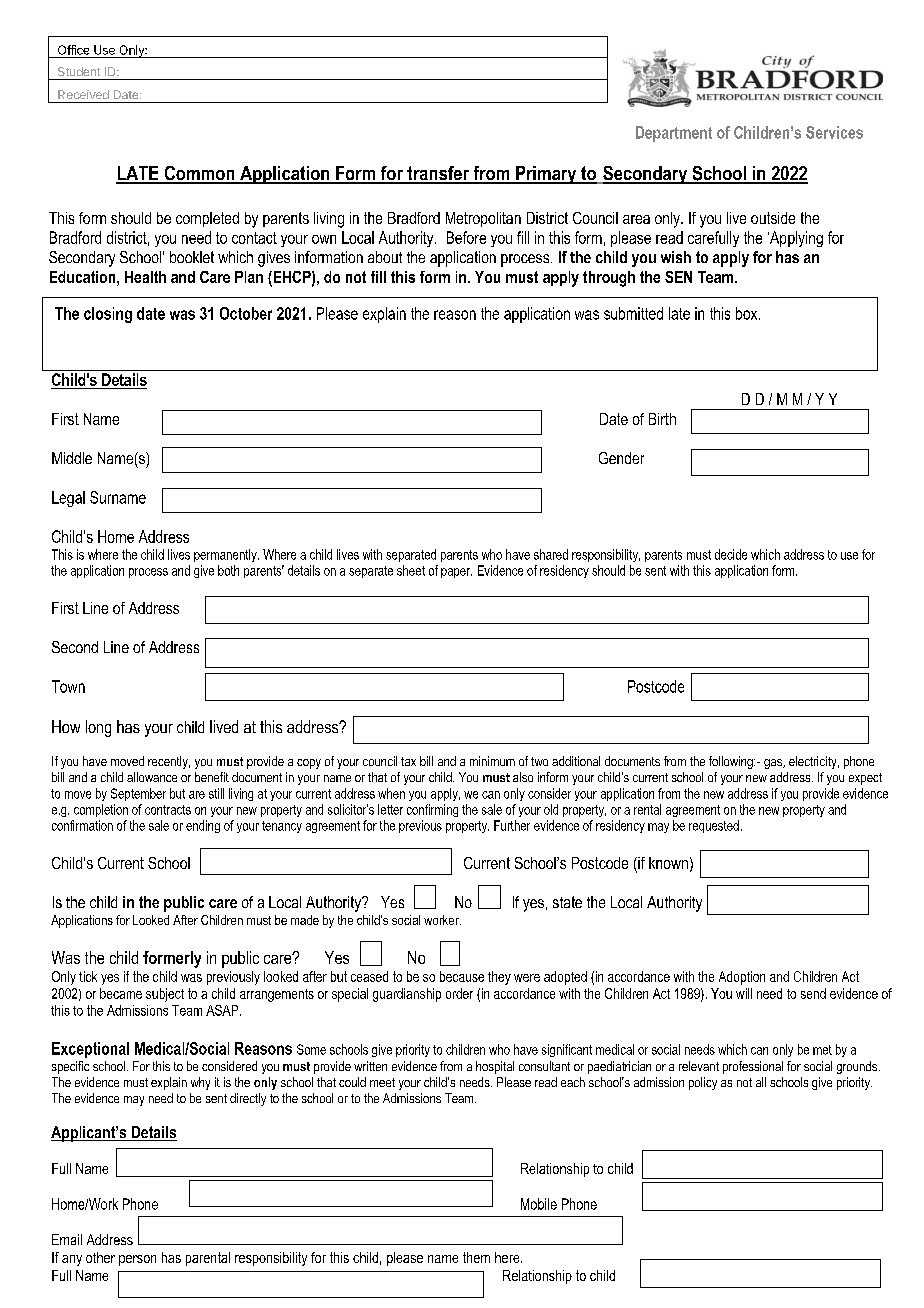 Image resolution: width=924 pixels, height=1308 pixels. I want to click on paper, so click(456, 573).
